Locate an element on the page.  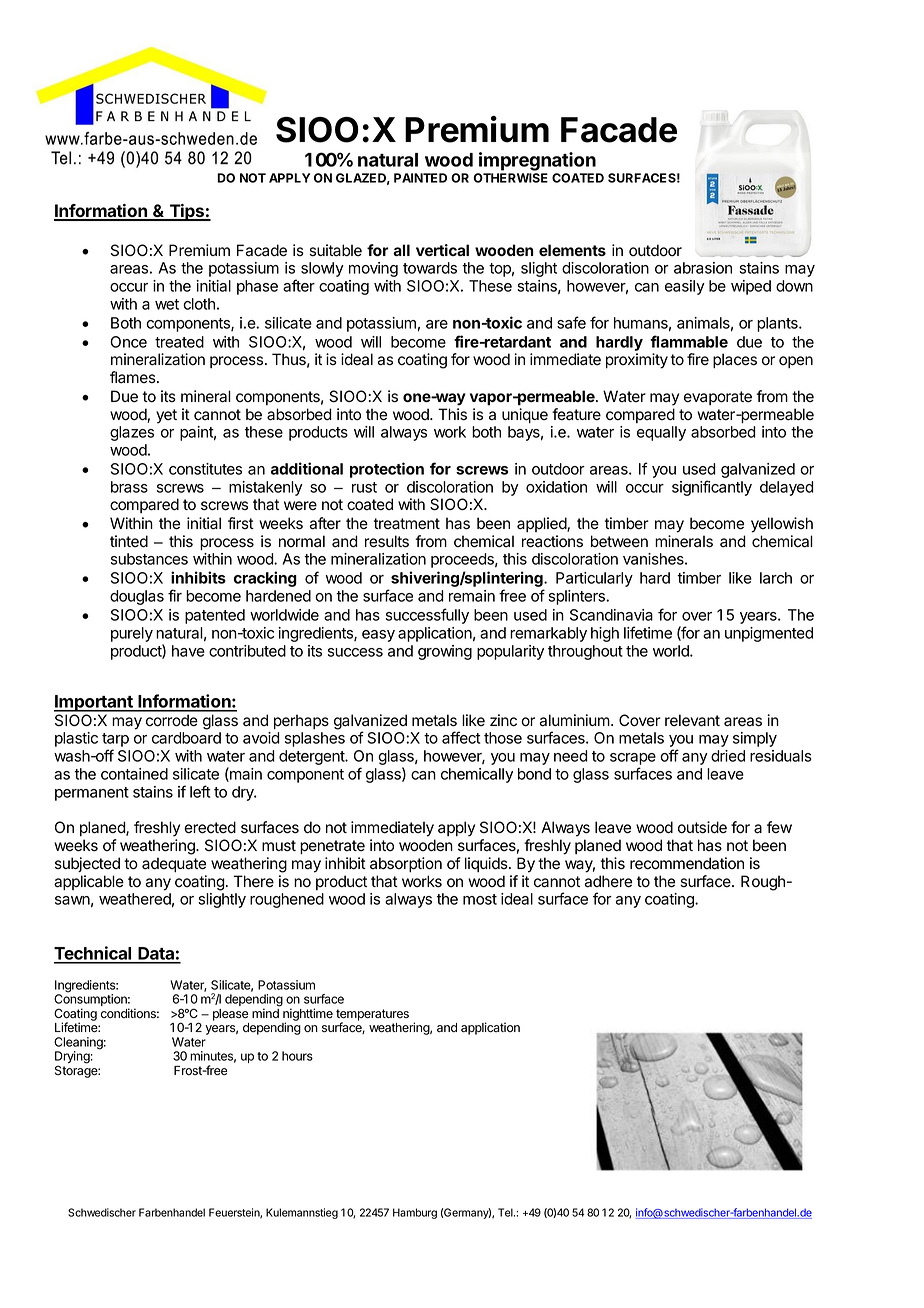
larch is located at coordinates (776, 578).
